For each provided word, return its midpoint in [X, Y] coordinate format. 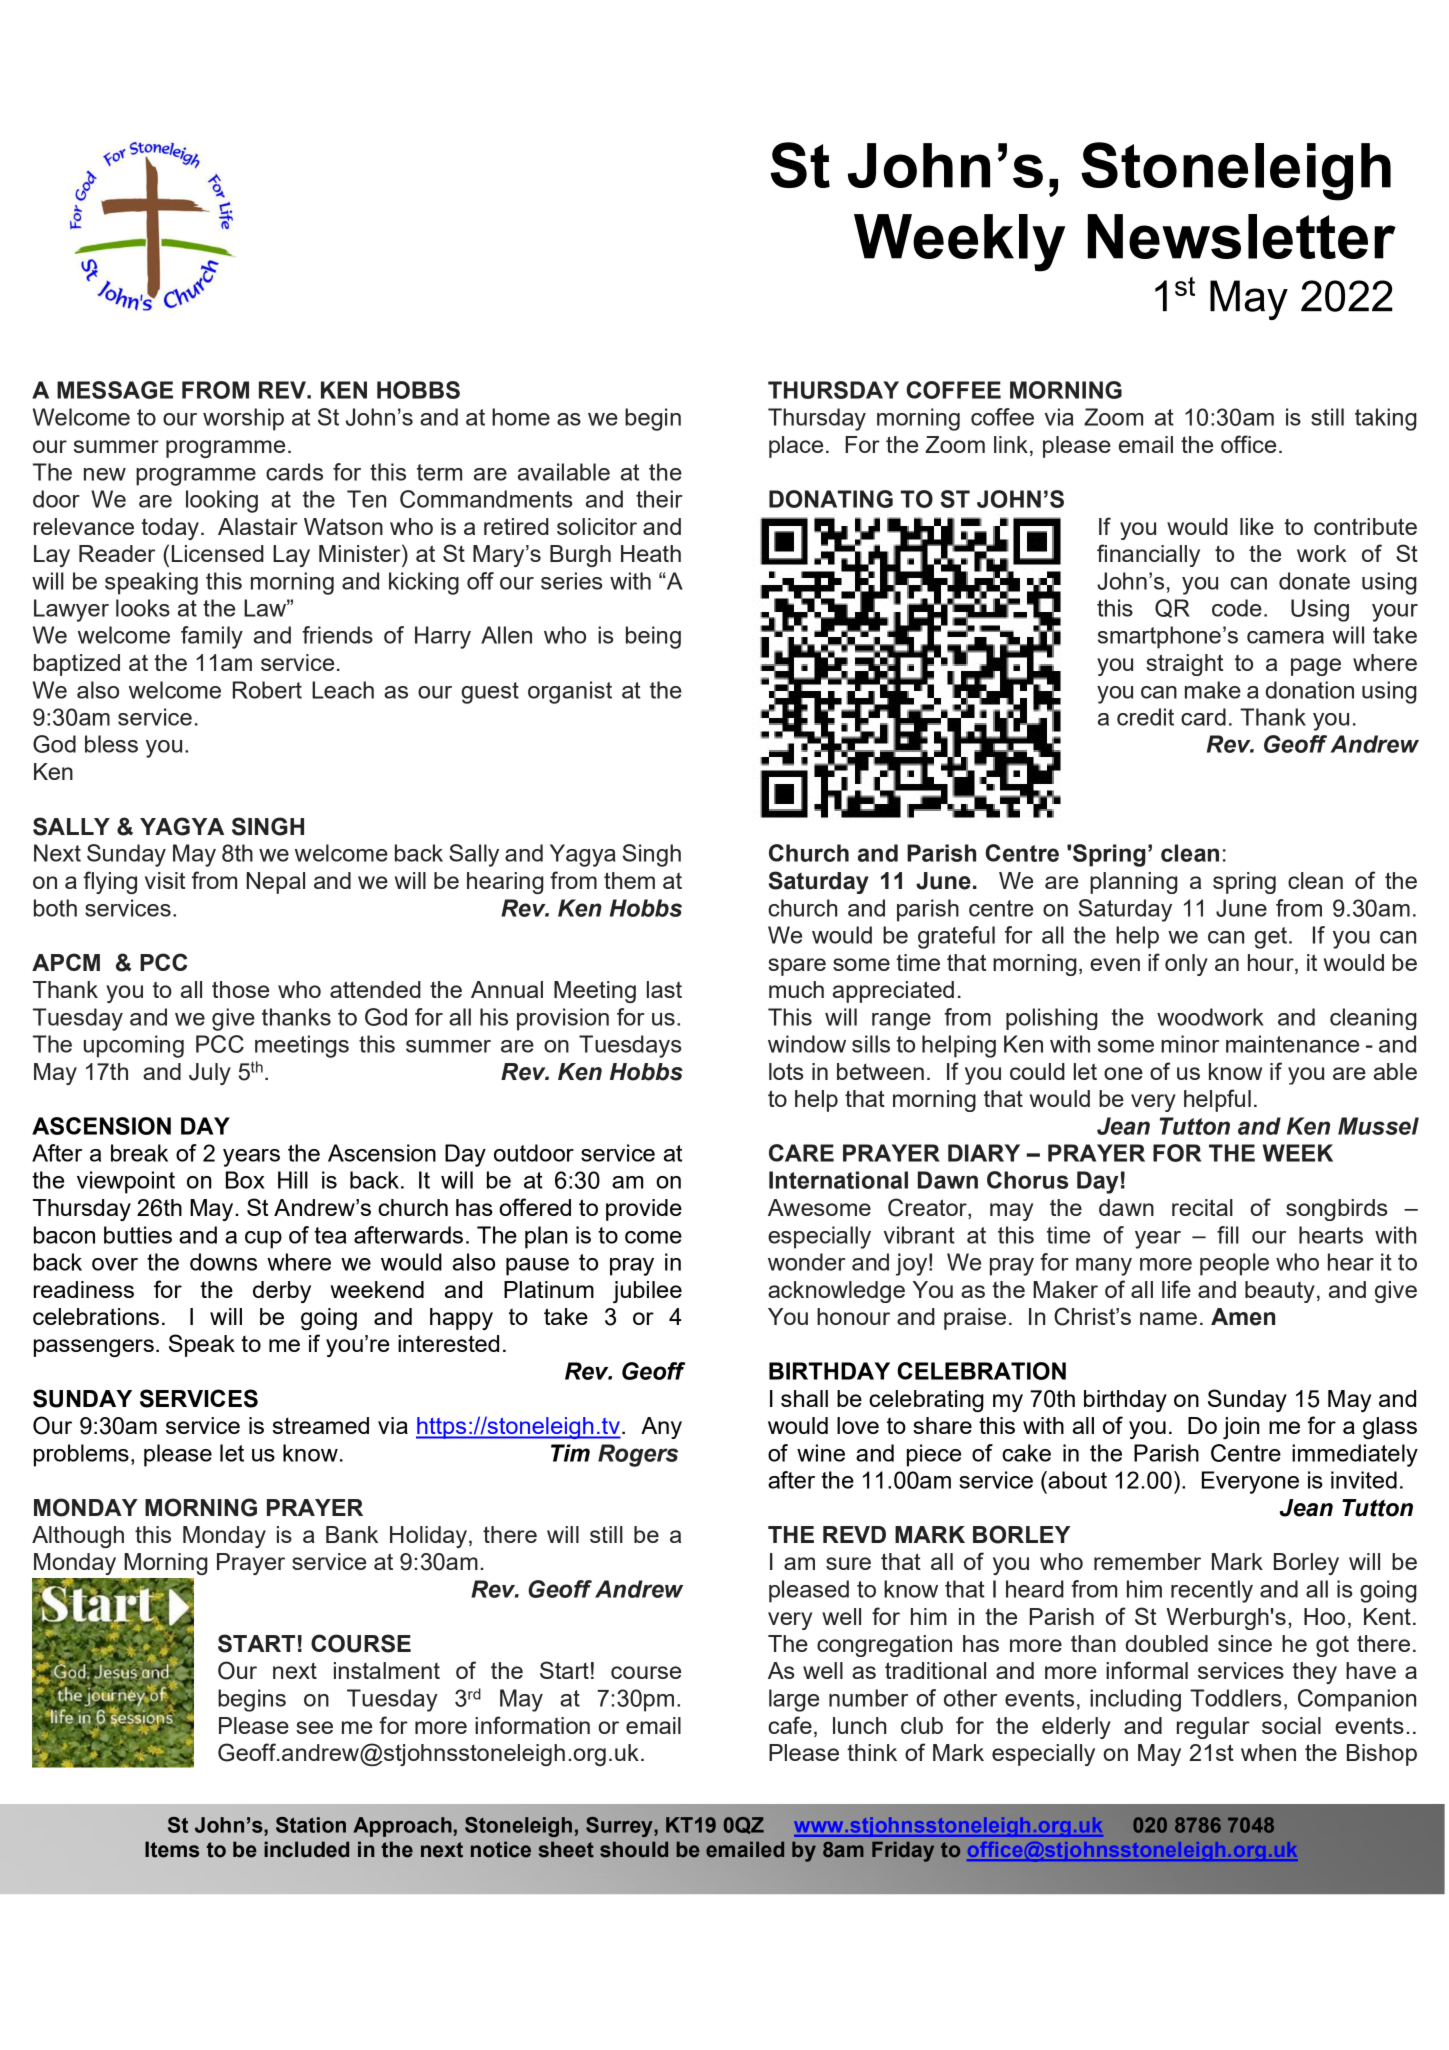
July [210, 1074]
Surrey [620, 1827]
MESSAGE [115, 390]
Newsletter [1242, 236]
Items [172, 1849]
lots [786, 1071]
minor [1190, 1044]
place [796, 447]
